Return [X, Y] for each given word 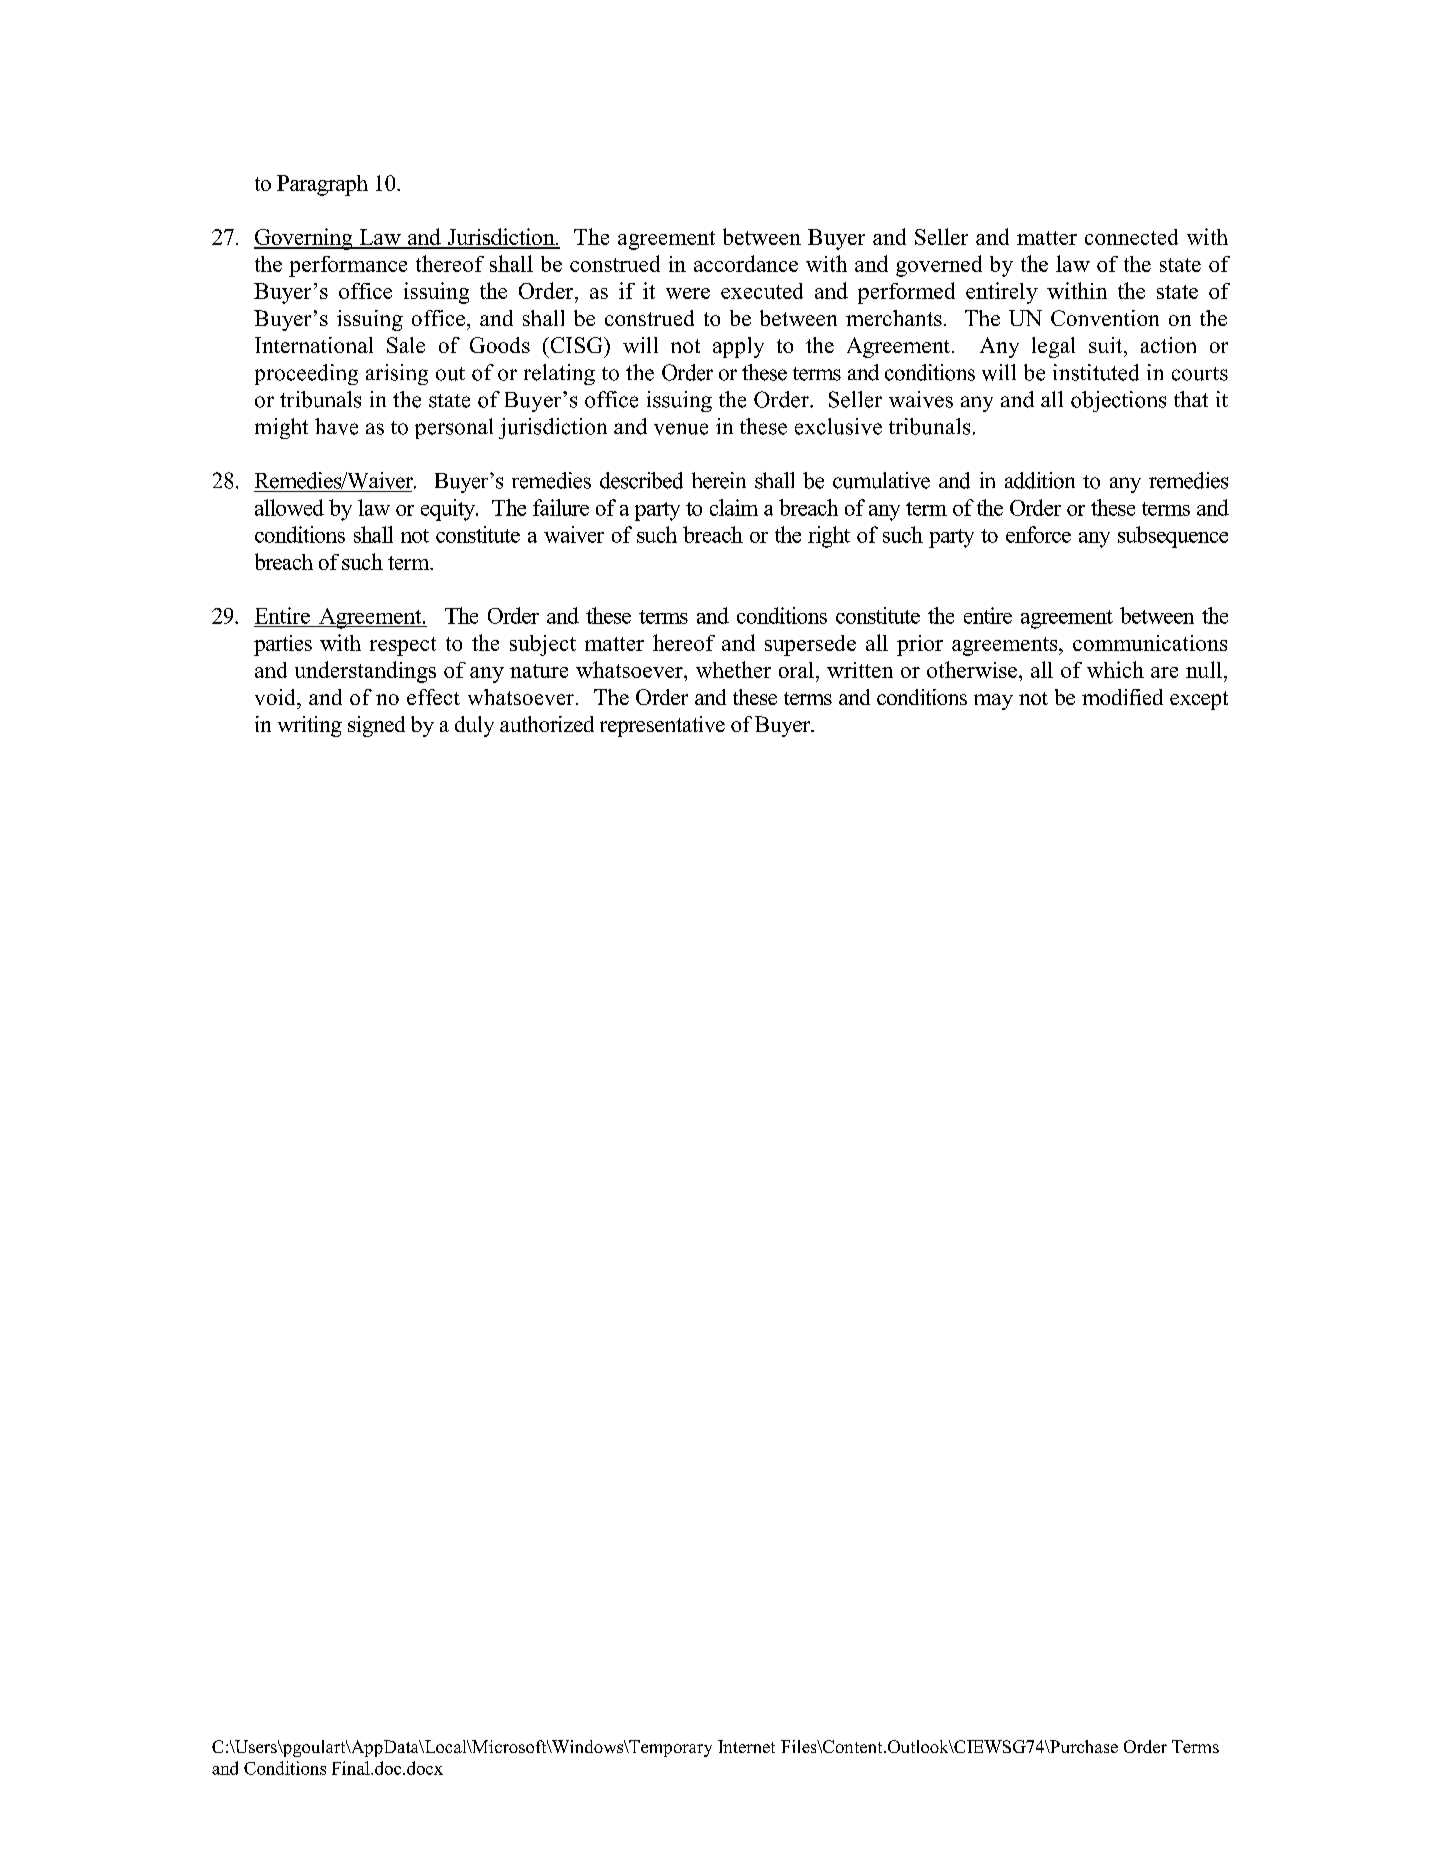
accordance [746, 263]
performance [348, 266]
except [1199, 700]
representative [662, 726]
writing [310, 726]
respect [403, 646]
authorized [547, 724]
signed [376, 726]
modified [1122, 697]
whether [733, 669]
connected [1131, 237]
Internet [746, 1746]
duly [474, 726]
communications [1150, 643]
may [993, 702]
